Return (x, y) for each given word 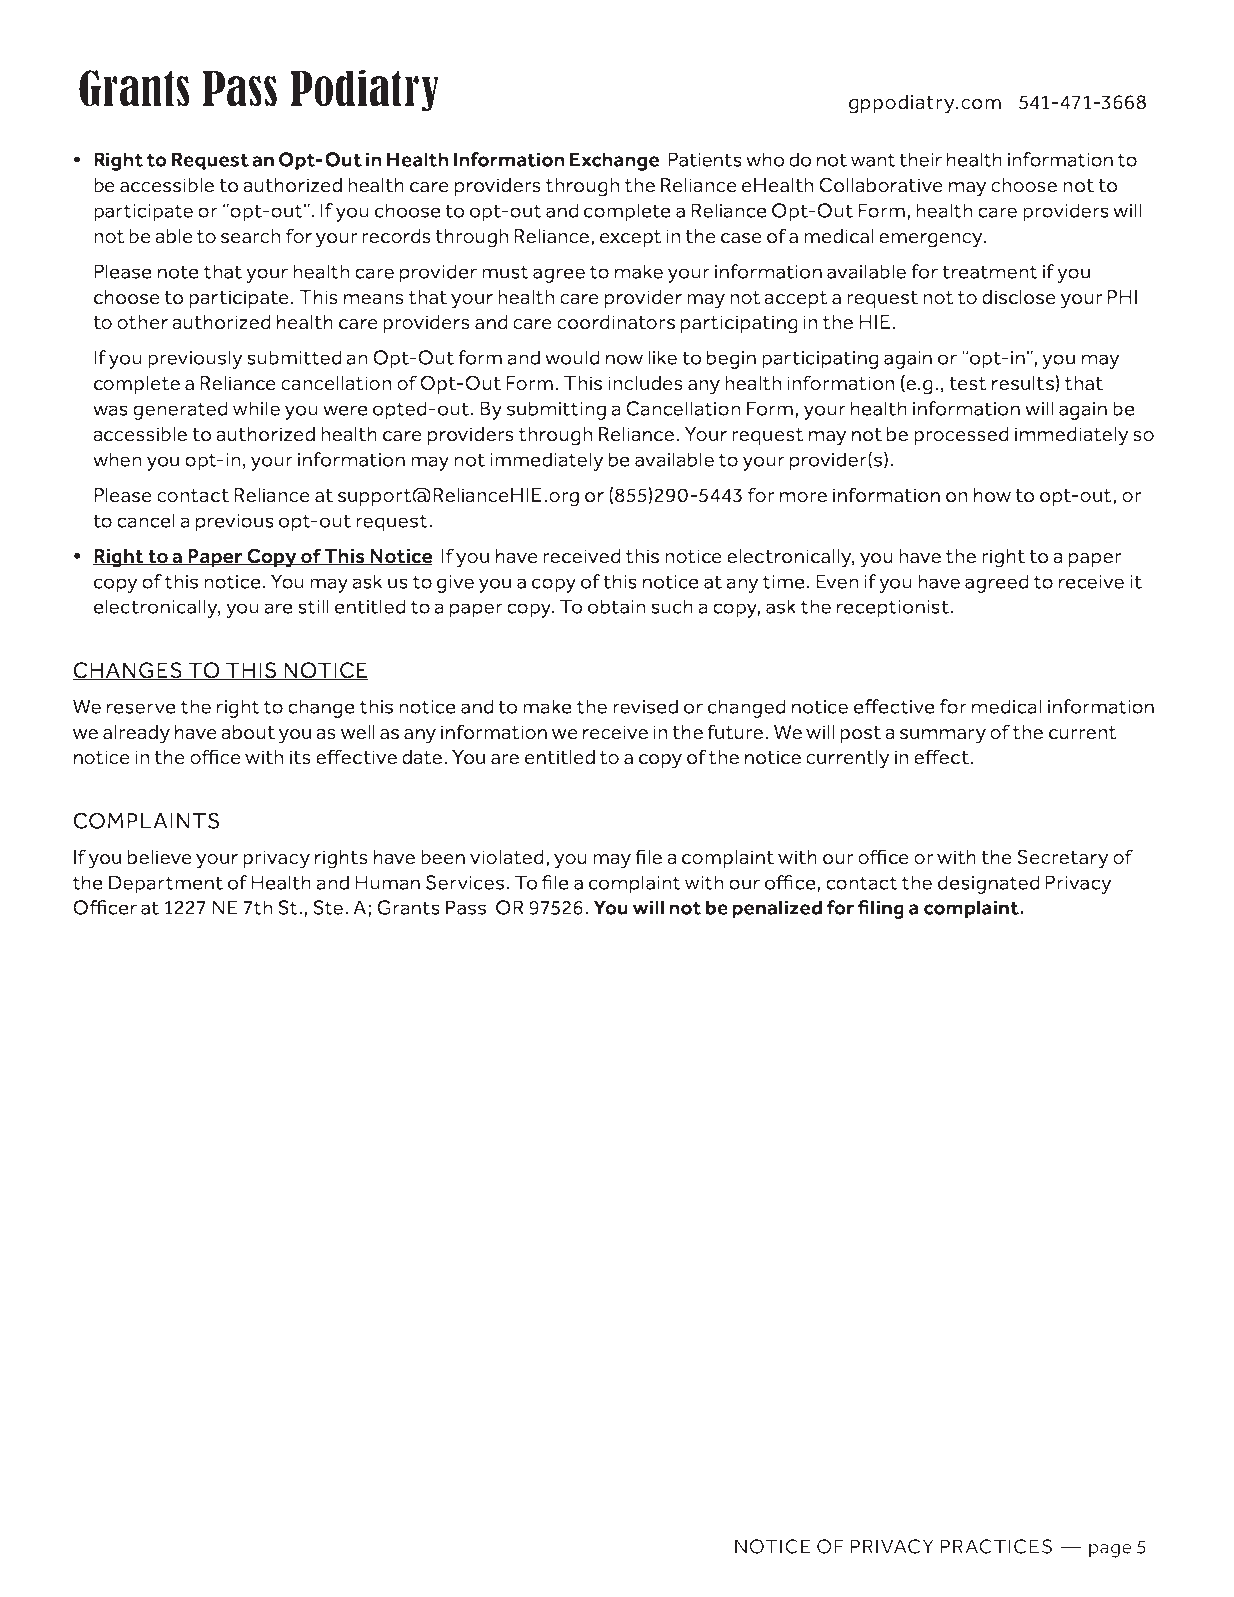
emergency (932, 240)
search (250, 236)
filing (881, 909)
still (313, 606)
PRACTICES (996, 1546)
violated (507, 857)
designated (989, 884)
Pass (466, 907)
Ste (329, 907)
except (631, 238)
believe (160, 857)
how (992, 495)
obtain (617, 606)
